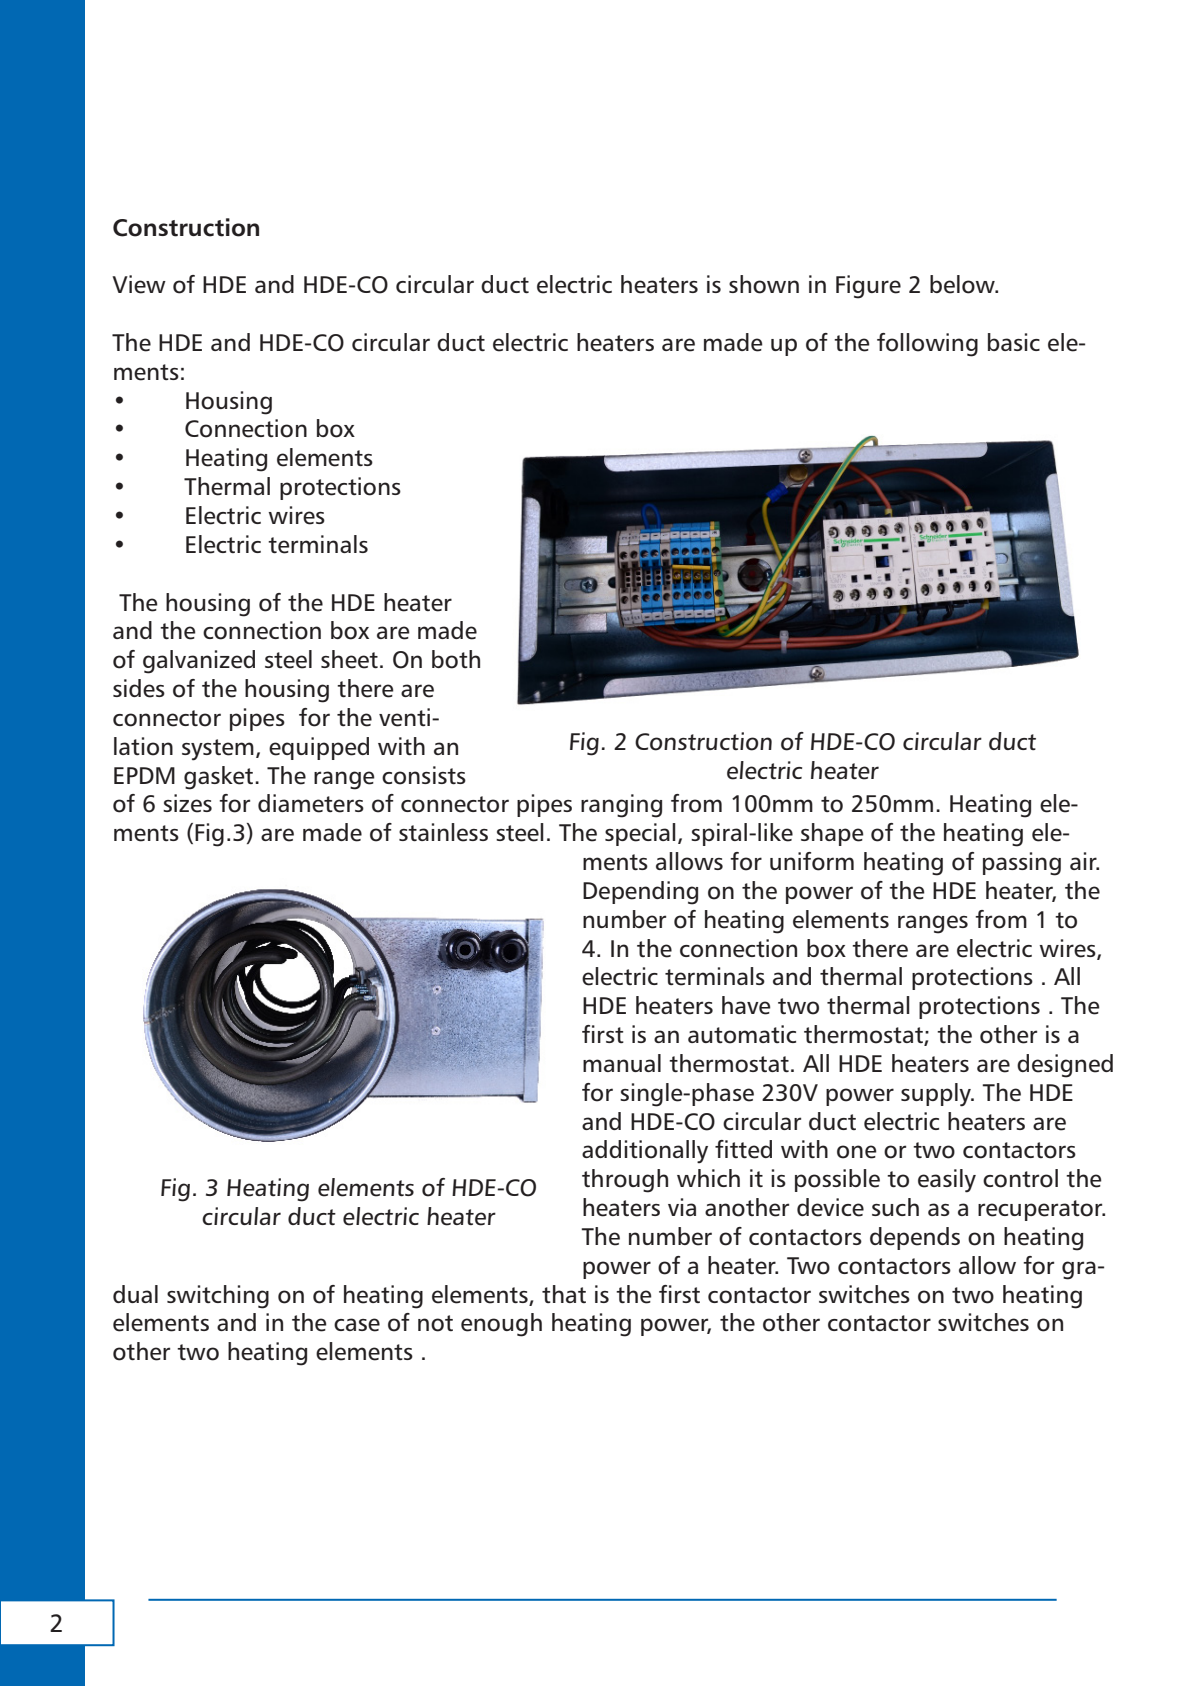  I want to click on View, so click(139, 284).
